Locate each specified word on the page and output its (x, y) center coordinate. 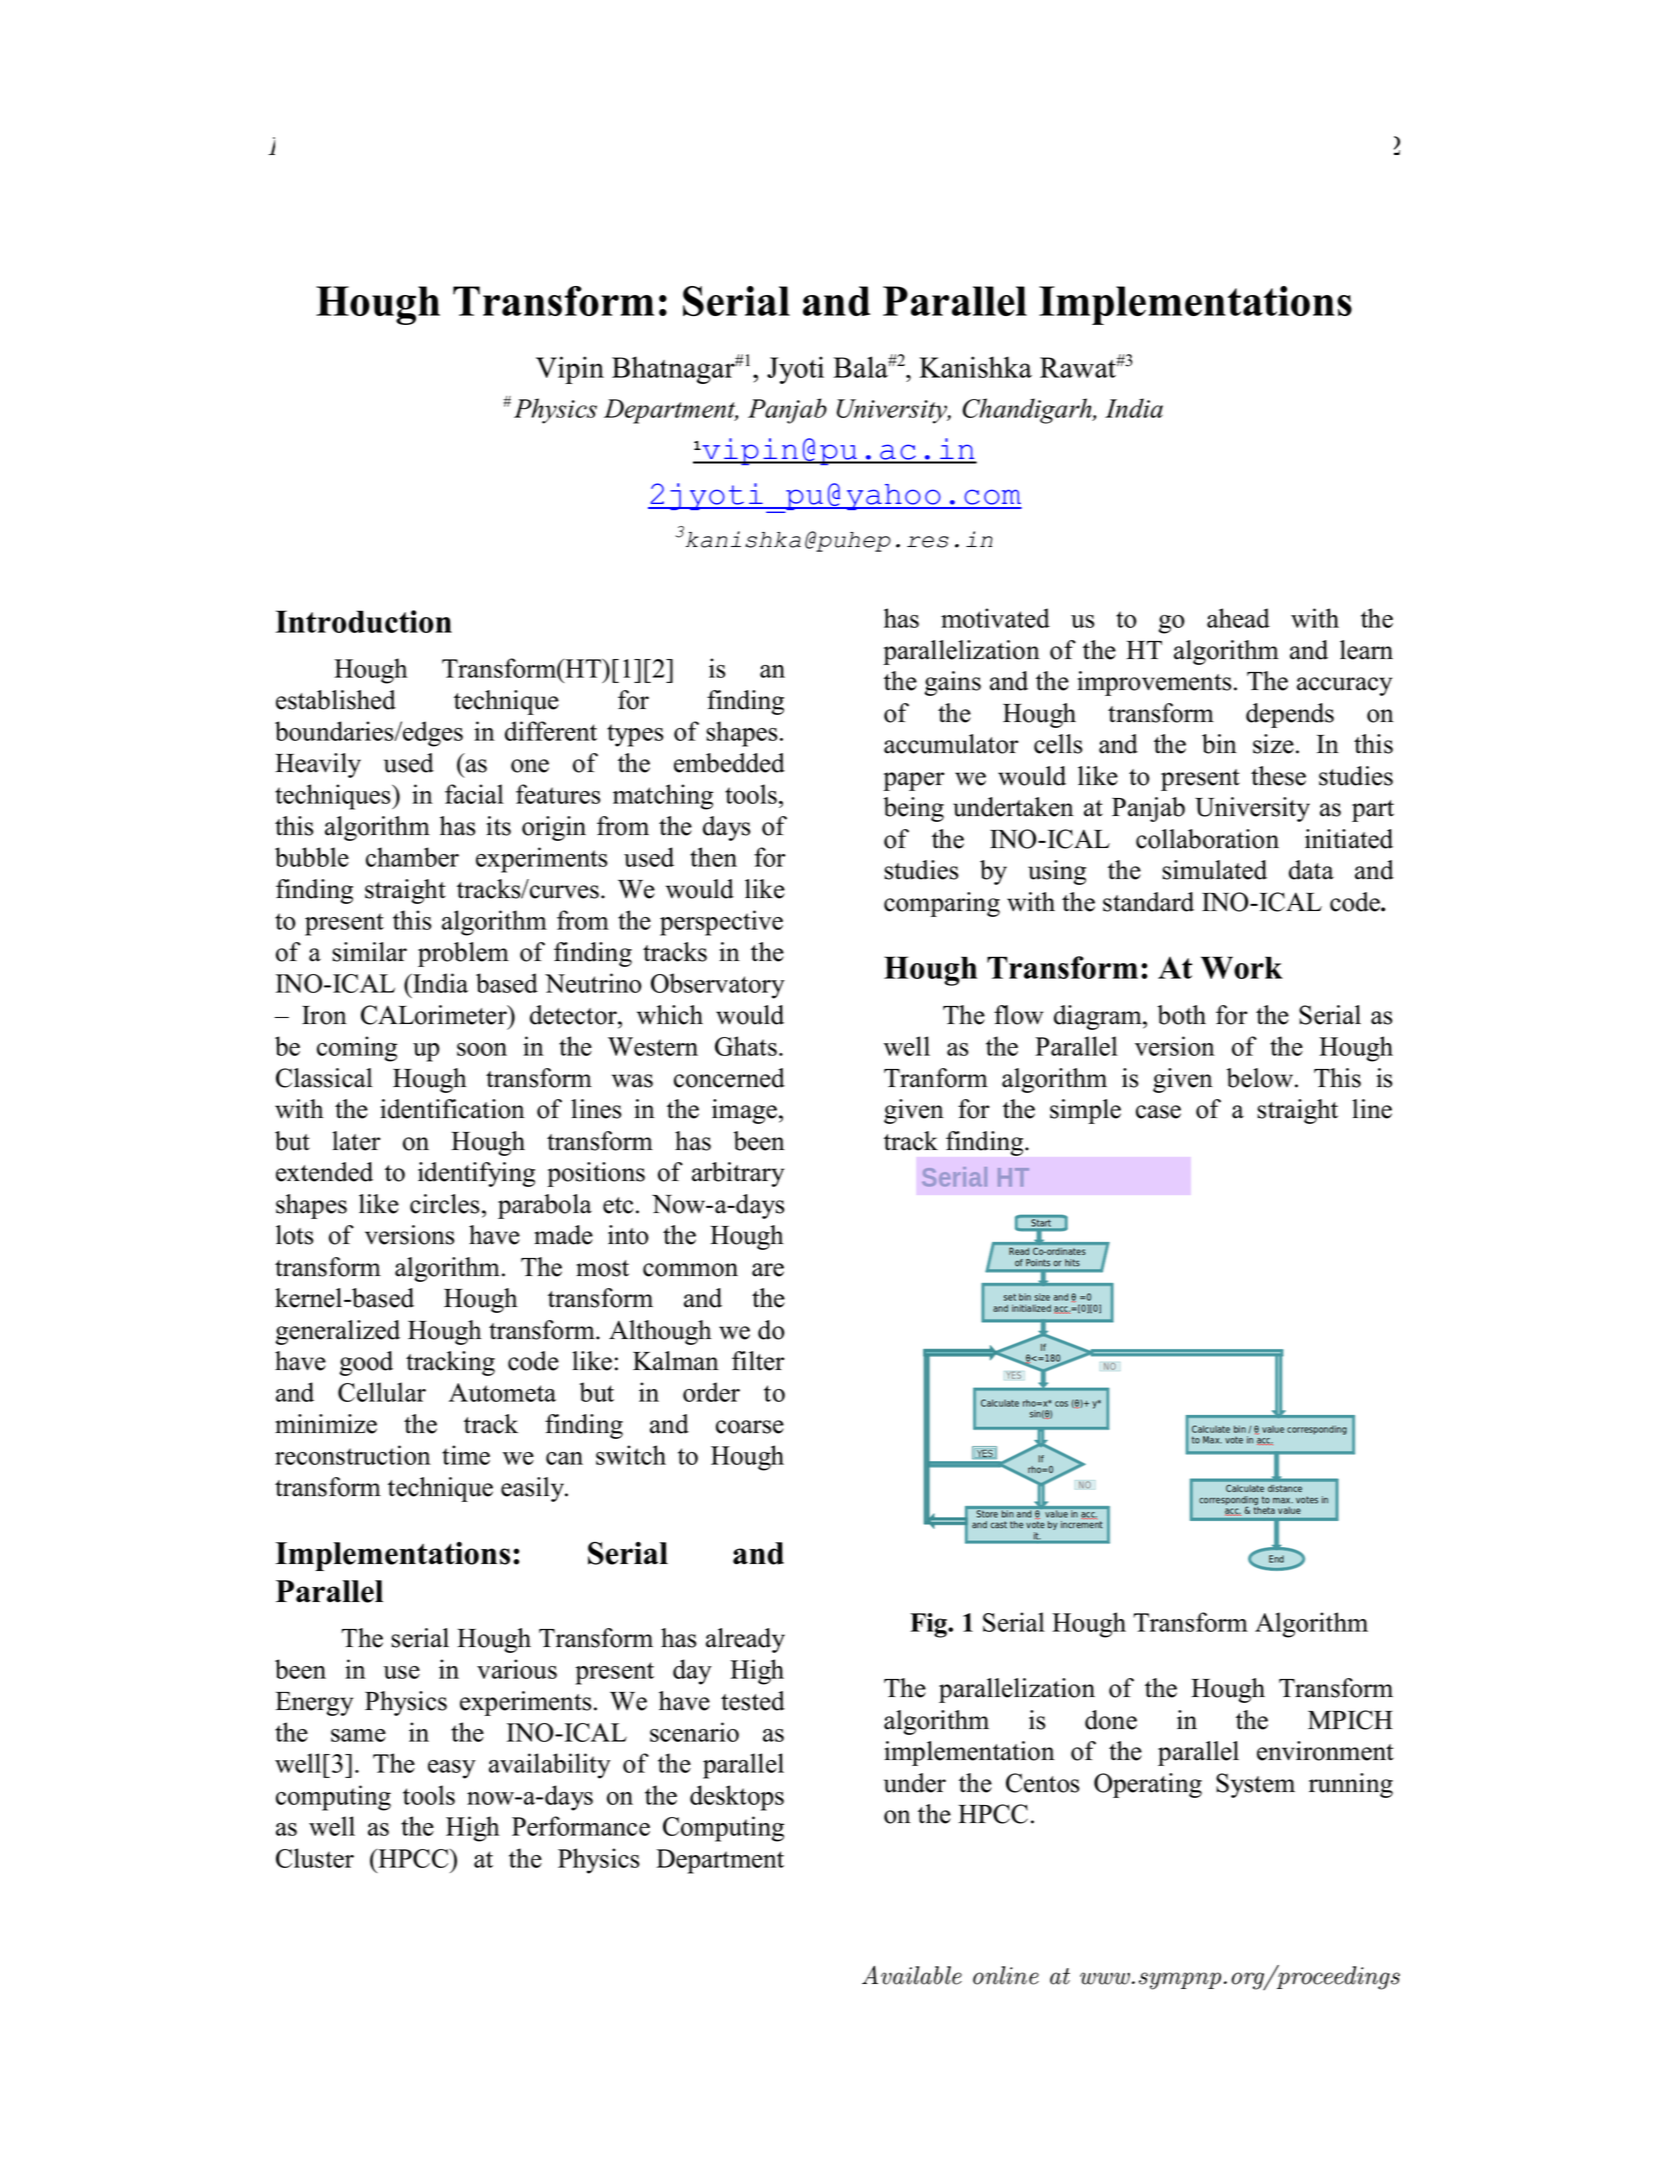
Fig (929, 1625)
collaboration (1207, 839)
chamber (412, 857)
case (1158, 1112)
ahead (1238, 618)
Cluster (315, 1858)
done (1111, 1720)
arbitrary (738, 1174)
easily (534, 1489)
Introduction (364, 621)
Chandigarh (1028, 411)
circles (444, 1204)
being (913, 809)
